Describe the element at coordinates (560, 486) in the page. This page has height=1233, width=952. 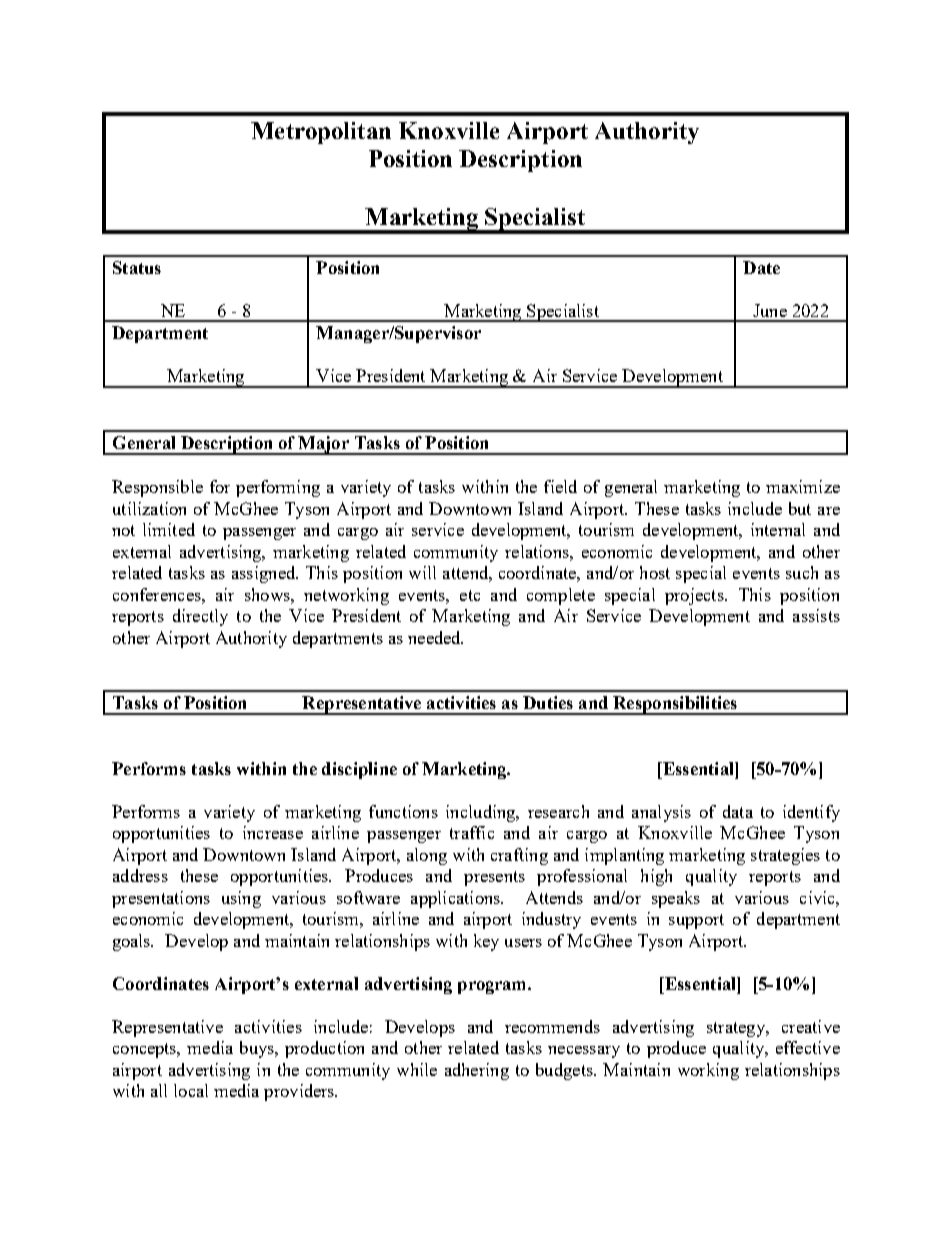
I see `field` at that location.
